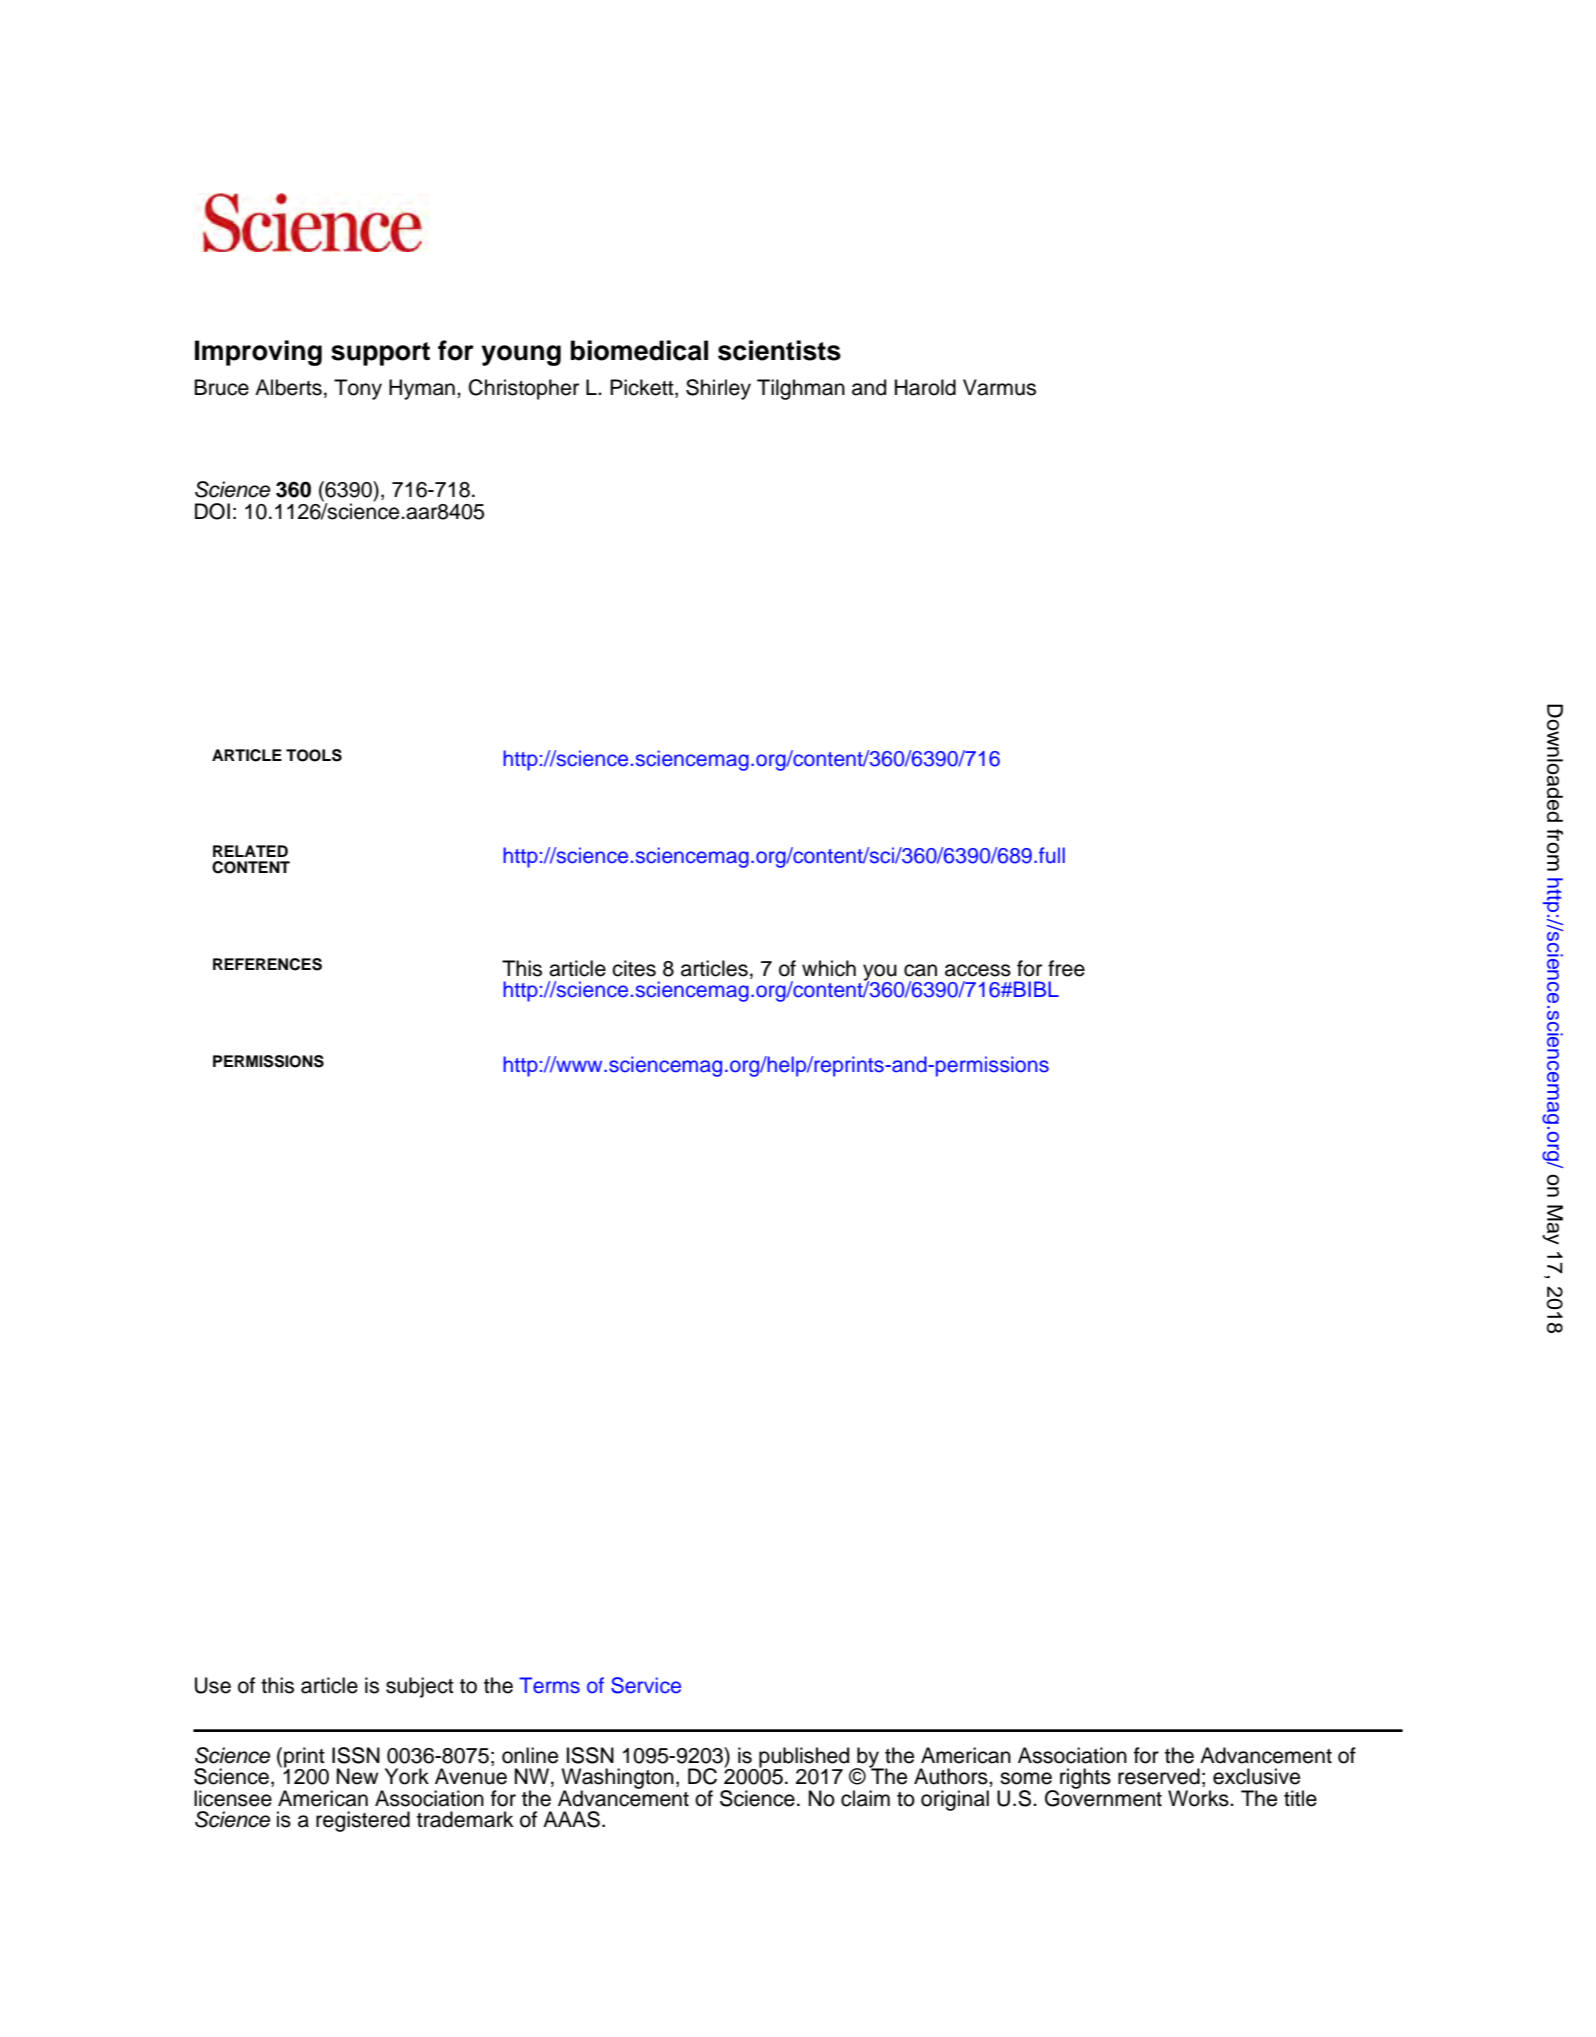 This screenshot has height=2037, width=1596. Describe the element at coordinates (804, 1758) in the screenshot. I see `published` at that location.
